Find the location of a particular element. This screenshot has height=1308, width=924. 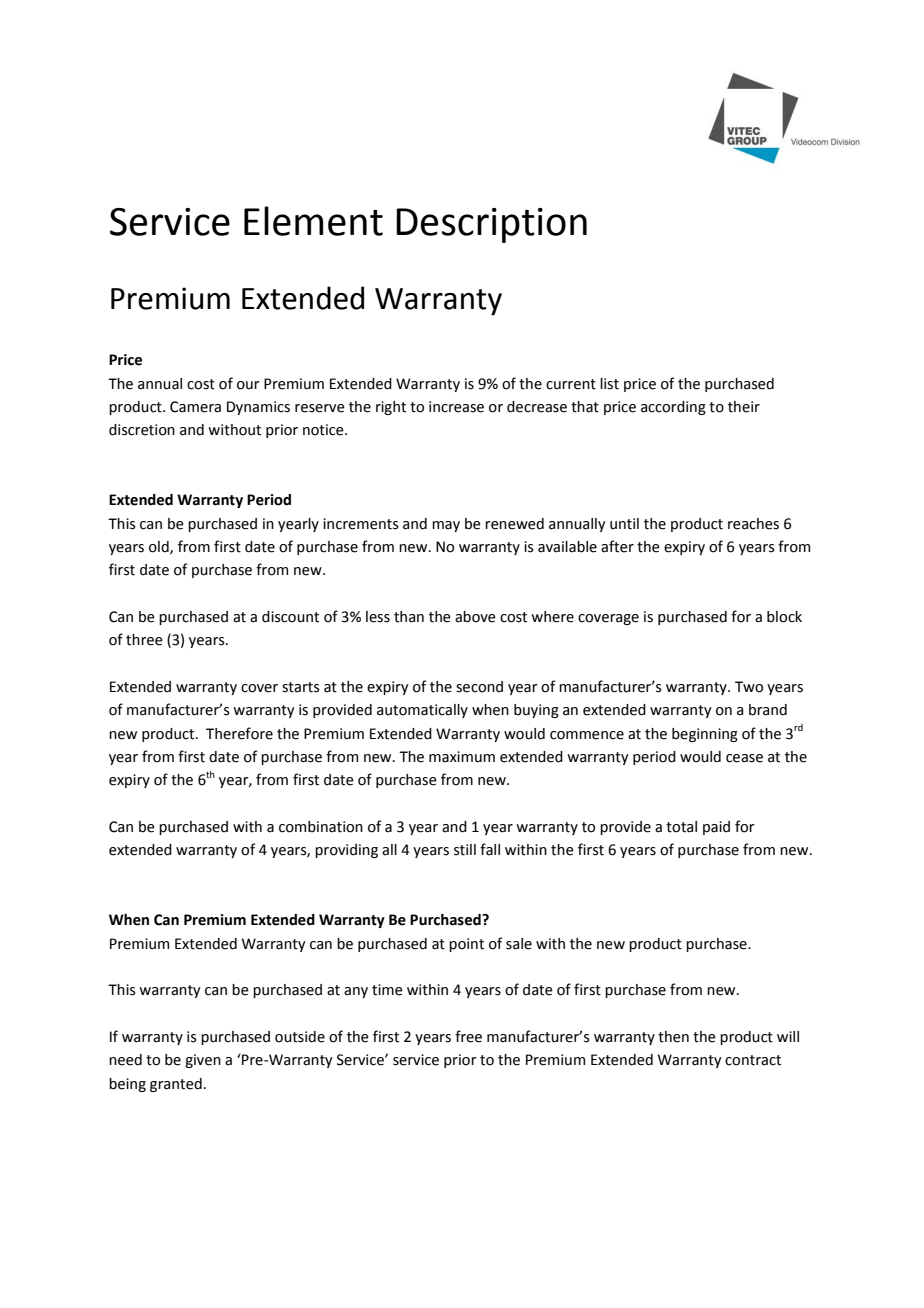

Element is located at coordinates (313, 221).
